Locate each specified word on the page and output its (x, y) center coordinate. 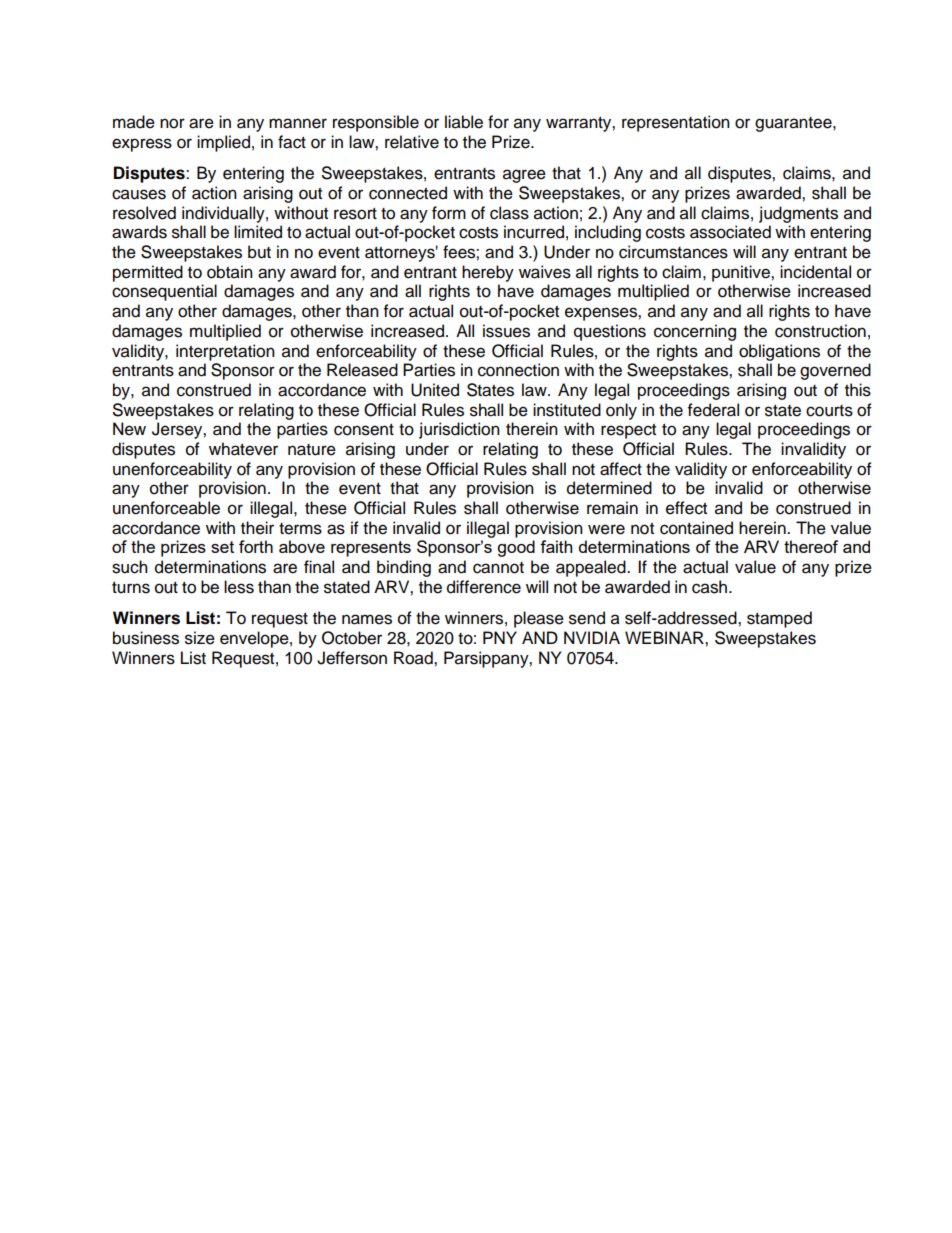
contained (696, 528)
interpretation (225, 352)
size (200, 638)
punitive (742, 273)
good (516, 548)
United (435, 390)
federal (713, 410)
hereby (488, 273)
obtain (230, 272)
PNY (500, 637)
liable (464, 122)
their (257, 528)
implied (223, 143)
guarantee (794, 124)
